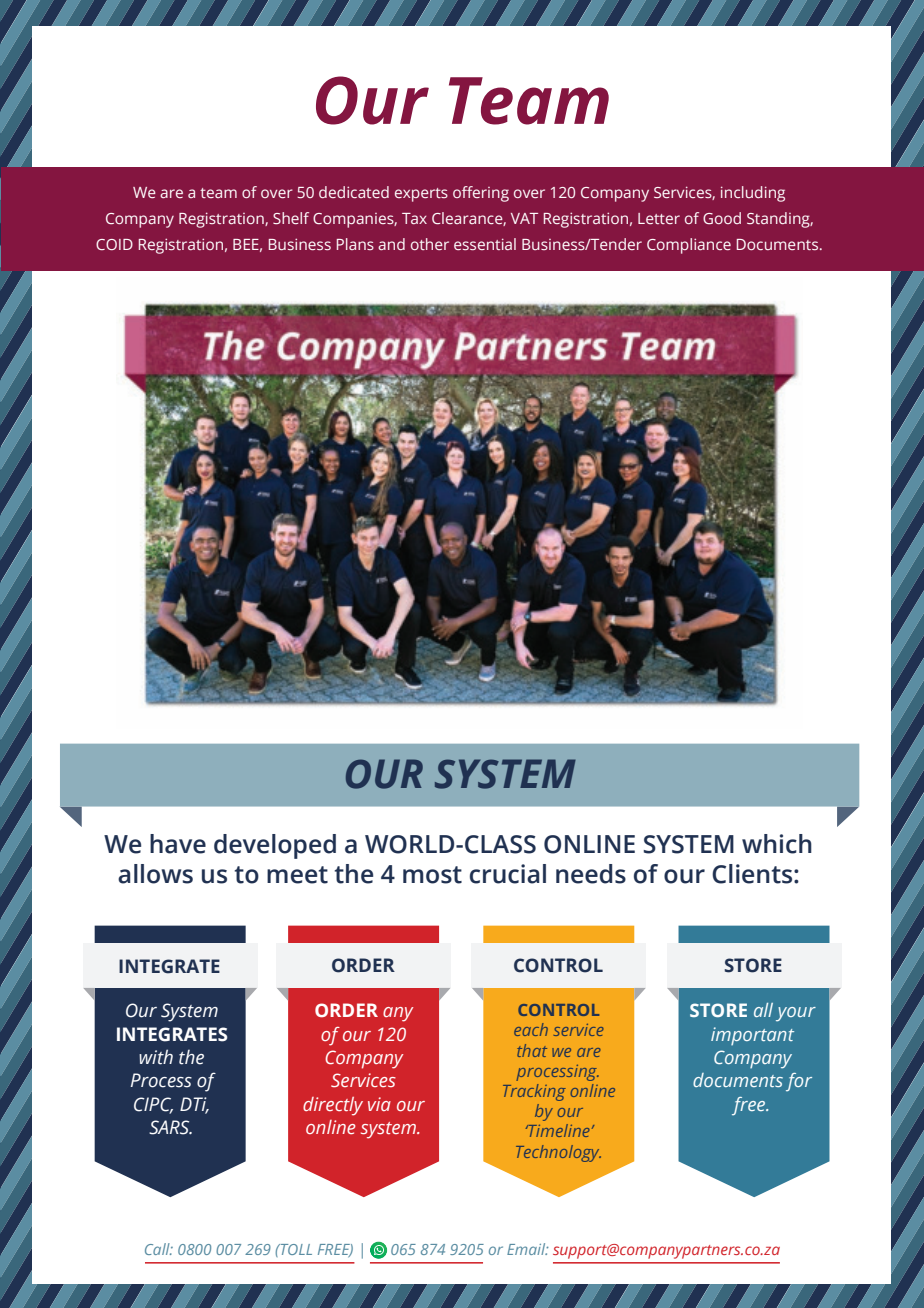 This image has width=924, height=1308. Describe the element at coordinates (295, 1249) in the image. I see `TOLL` at that location.
